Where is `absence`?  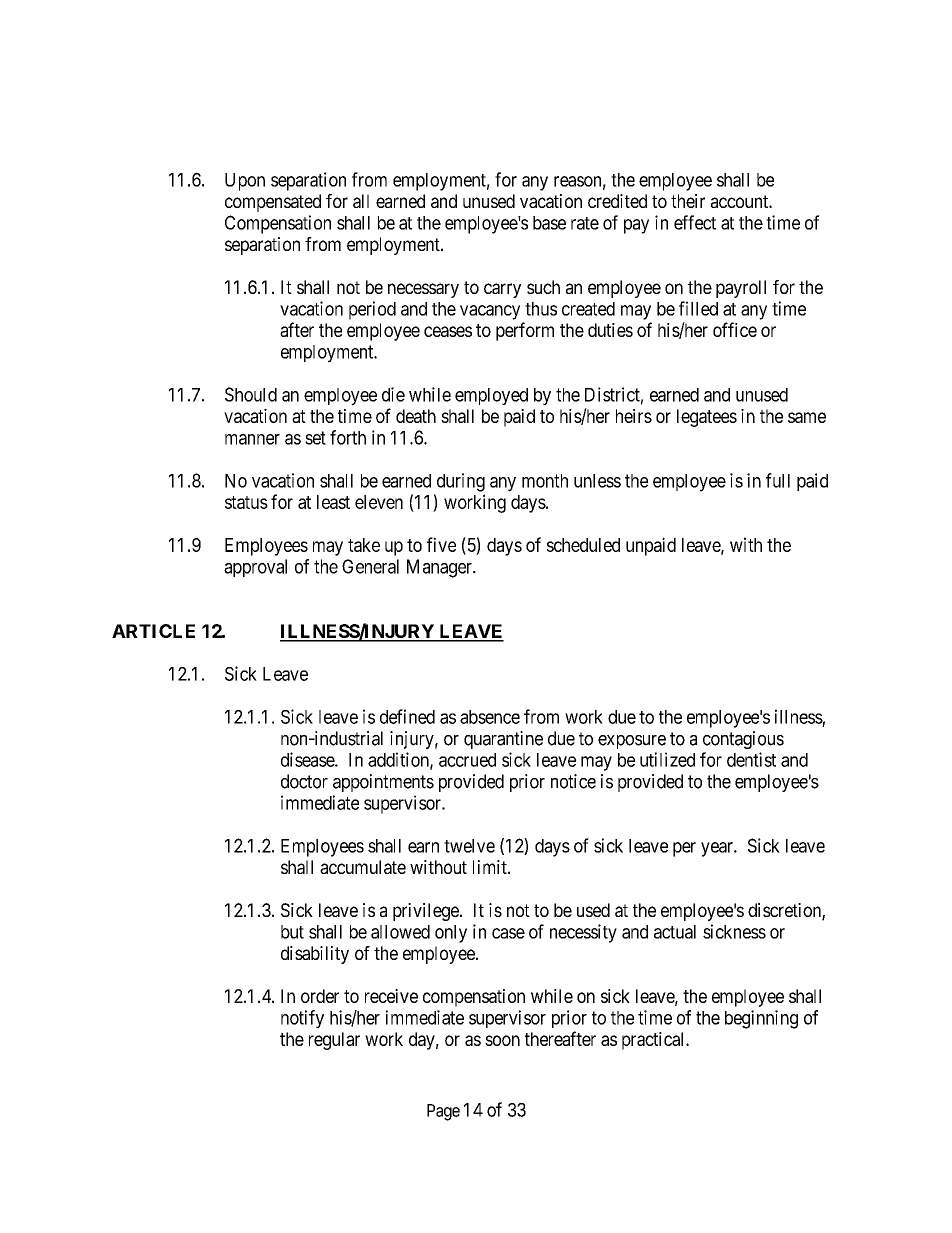 absence is located at coordinates (490, 717).
